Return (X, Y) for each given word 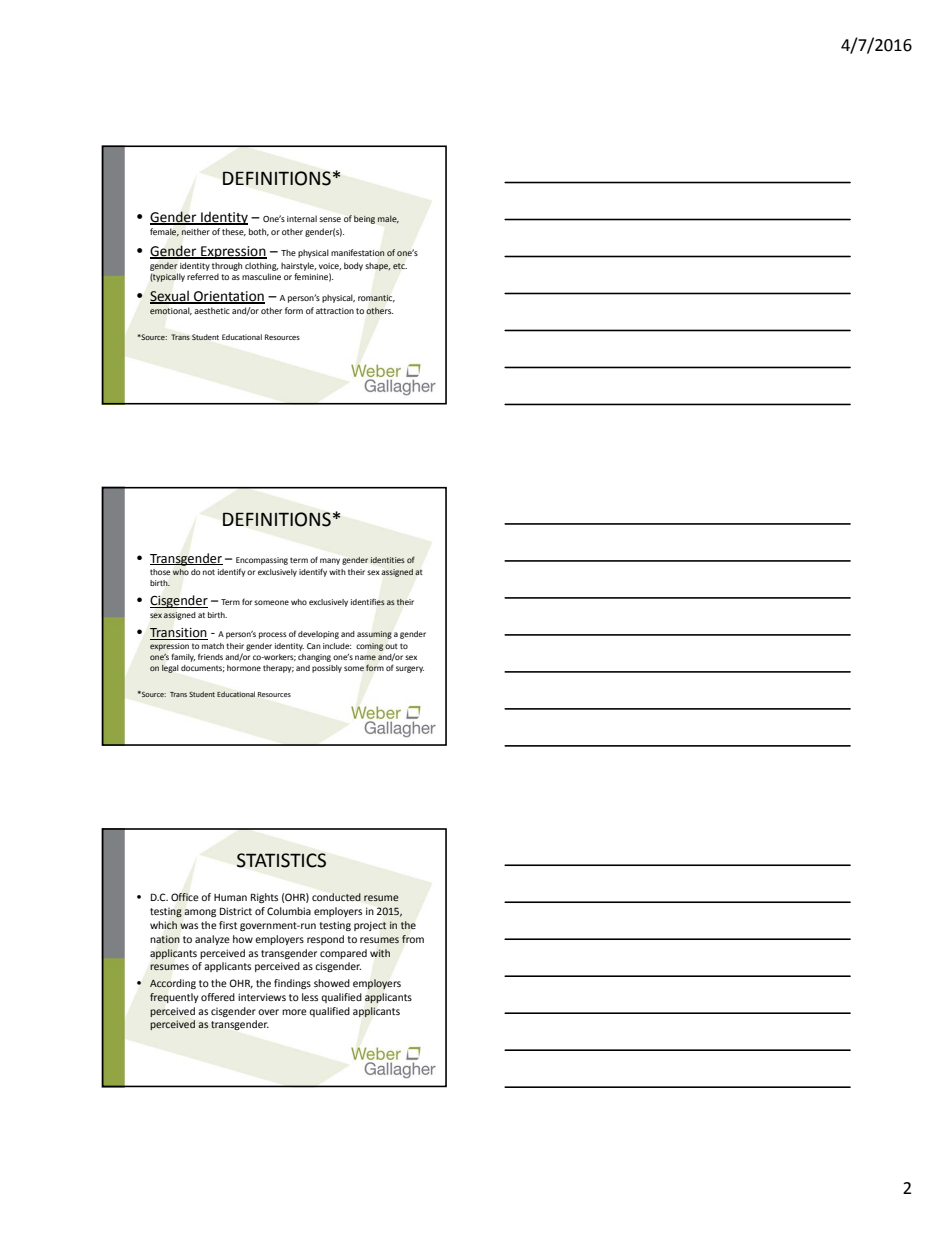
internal (302, 218)
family (183, 657)
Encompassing (262, 561)
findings (292, 984)
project (370, 926)
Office (185, 897)
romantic (376, 298)
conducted (336, 897)
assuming (374, 635)
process (273, 635)
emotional (171, 311)
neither (195, 231)
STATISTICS (281, 860)
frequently (174, 998)
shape (378, 267)
